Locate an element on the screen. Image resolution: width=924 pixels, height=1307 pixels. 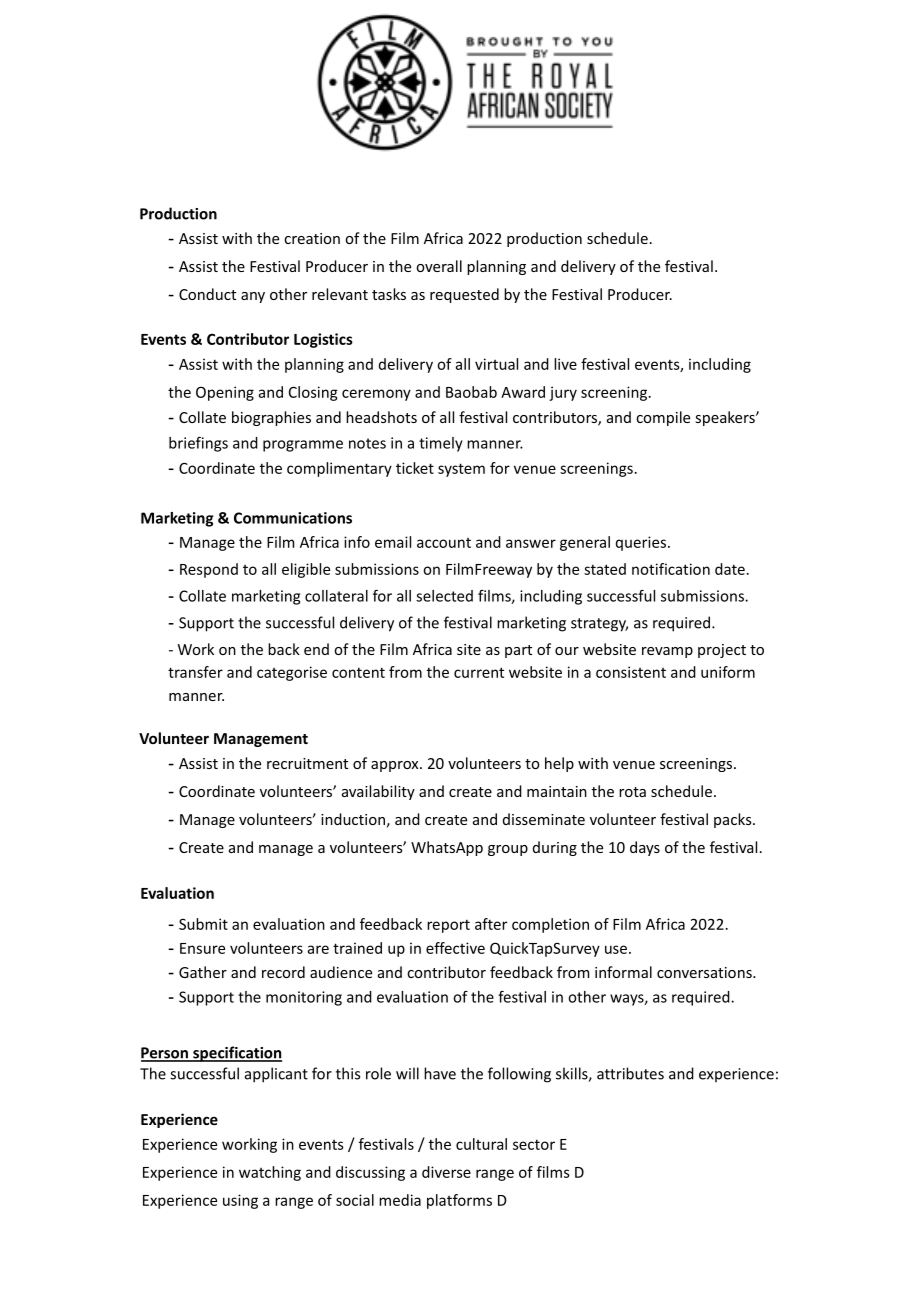
diverse is located at coordinates (446, 1172).
